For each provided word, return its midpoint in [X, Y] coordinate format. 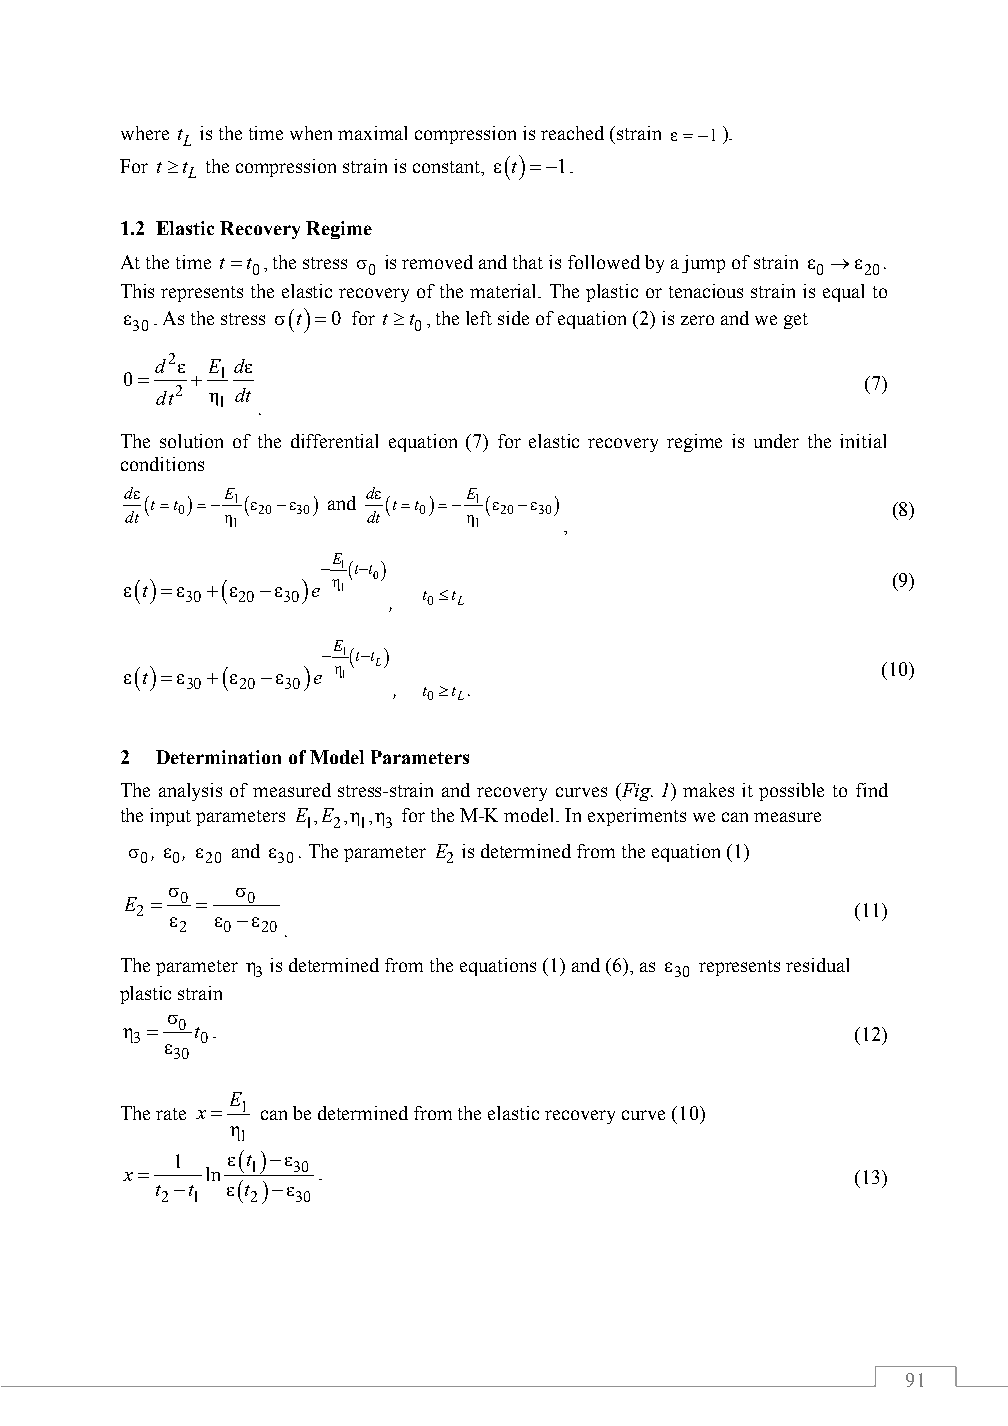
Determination [218, 757]
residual [817, 965]
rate [171, 1114]
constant [447, 167]
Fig [636, 792]
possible [791, 792]
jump [703, 264]
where [145, 133]
